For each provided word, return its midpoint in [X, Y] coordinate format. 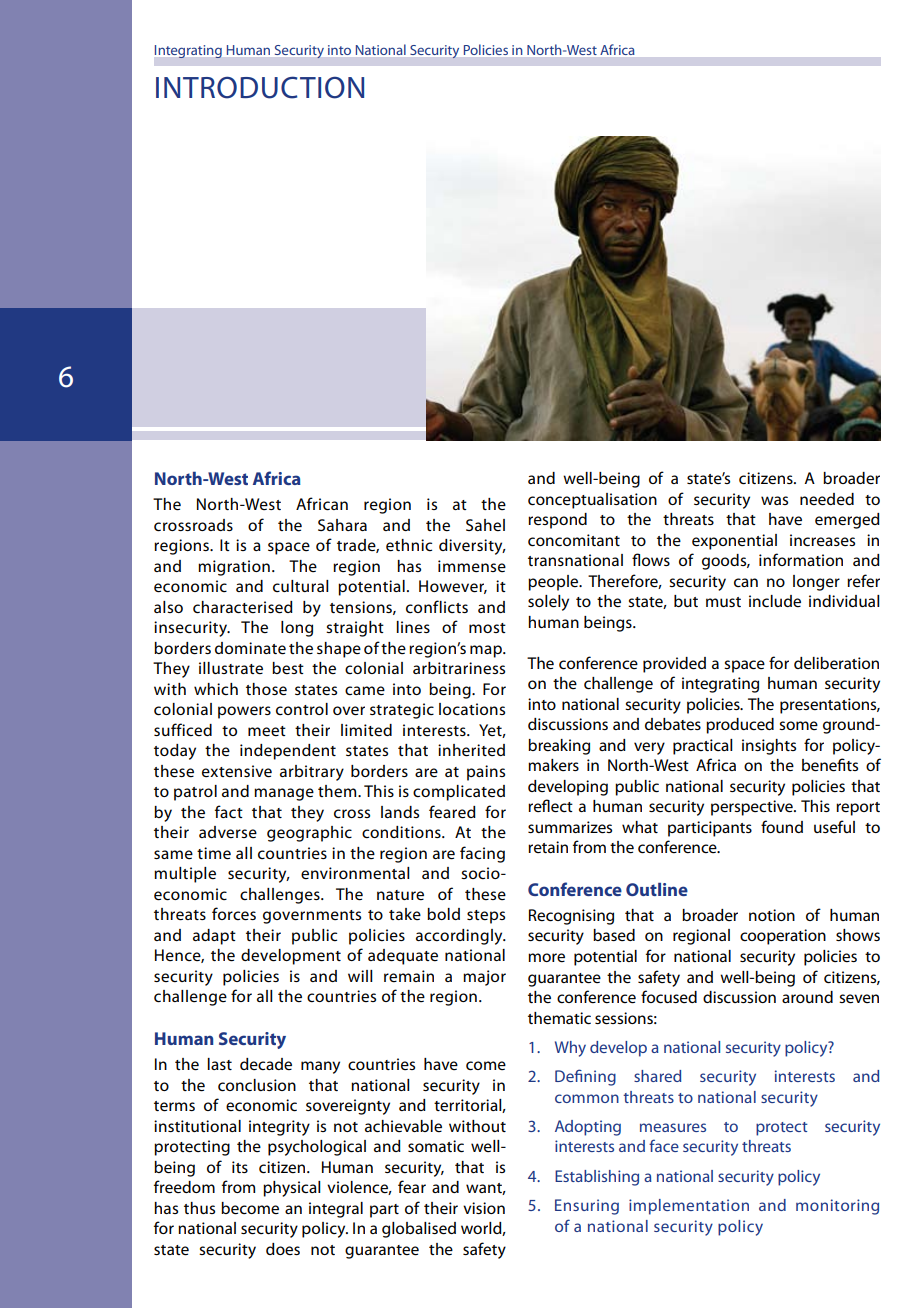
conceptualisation [592, 501]
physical [292, 1189]
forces [234, 914]
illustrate [231, 668]
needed [827, 499]
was [774, 500]
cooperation [783, 937]
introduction [260, 87]
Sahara [342, 525]
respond [557, 521]
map [487, 651]
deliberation [836, 663]
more [546, 957]
